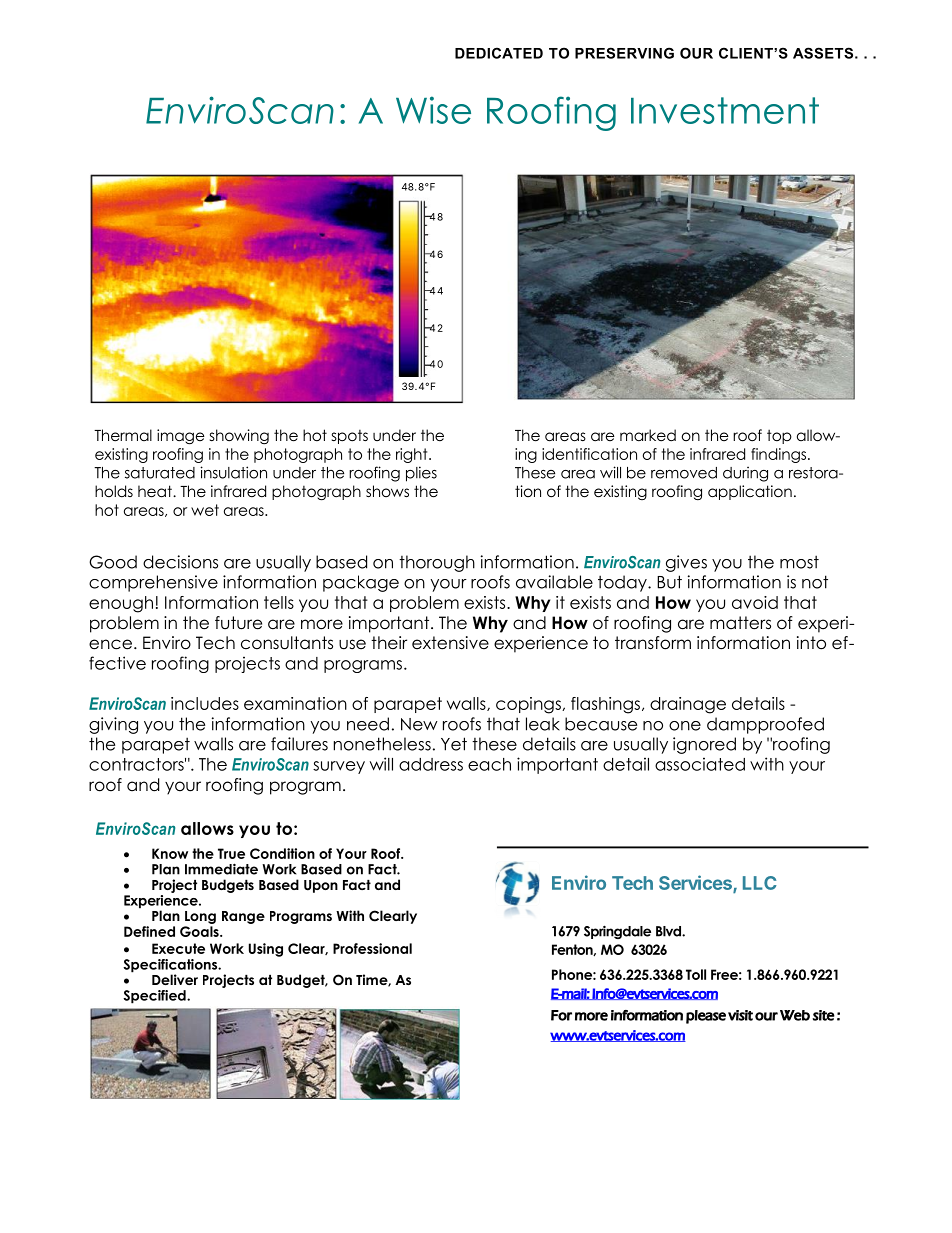  What do you see at coordinates (372, 948) in the screenshot?
I see `Professional` at bounding box center [372, 948].
